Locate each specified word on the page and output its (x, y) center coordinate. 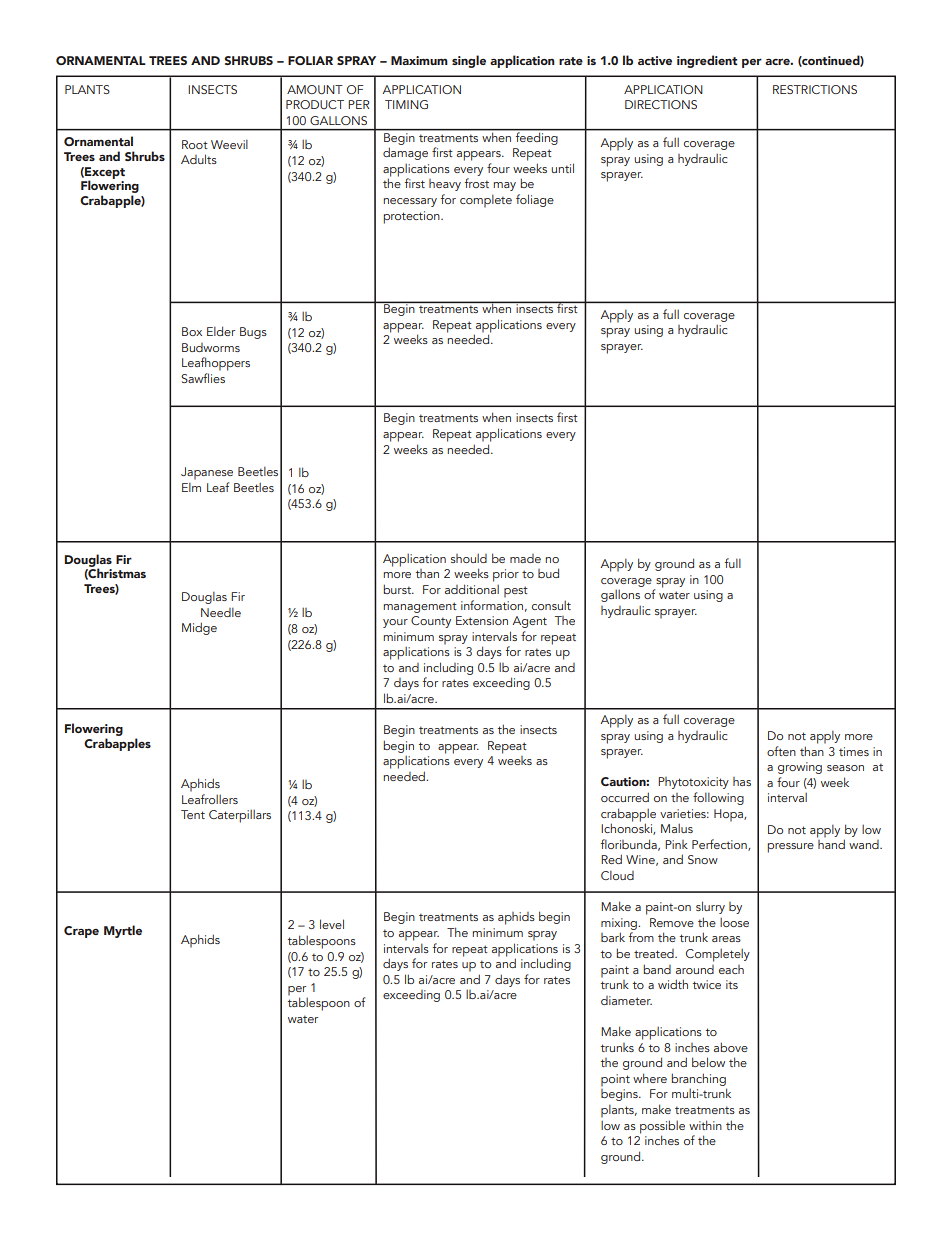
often (781, 751)
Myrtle (123, 931)
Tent (193, 814)
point (615, 1080)
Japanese (207, 473)
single (469, 61)
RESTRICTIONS (815, 89)
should (469, 558)
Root (195, 144)
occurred (625, 797)
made (525, 558)
